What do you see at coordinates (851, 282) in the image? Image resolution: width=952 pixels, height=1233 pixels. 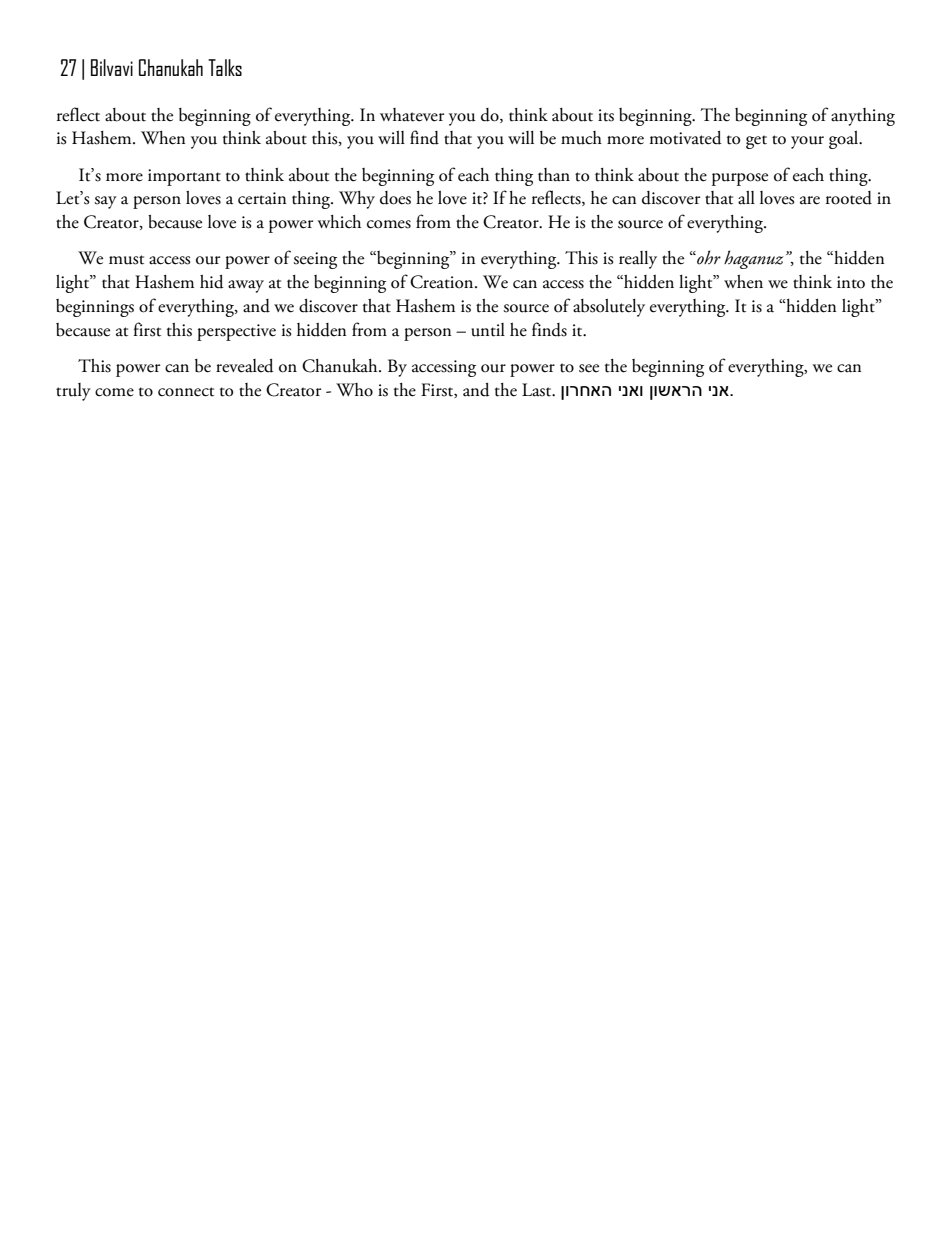 I see `into` at bounding box center [851, 282].
